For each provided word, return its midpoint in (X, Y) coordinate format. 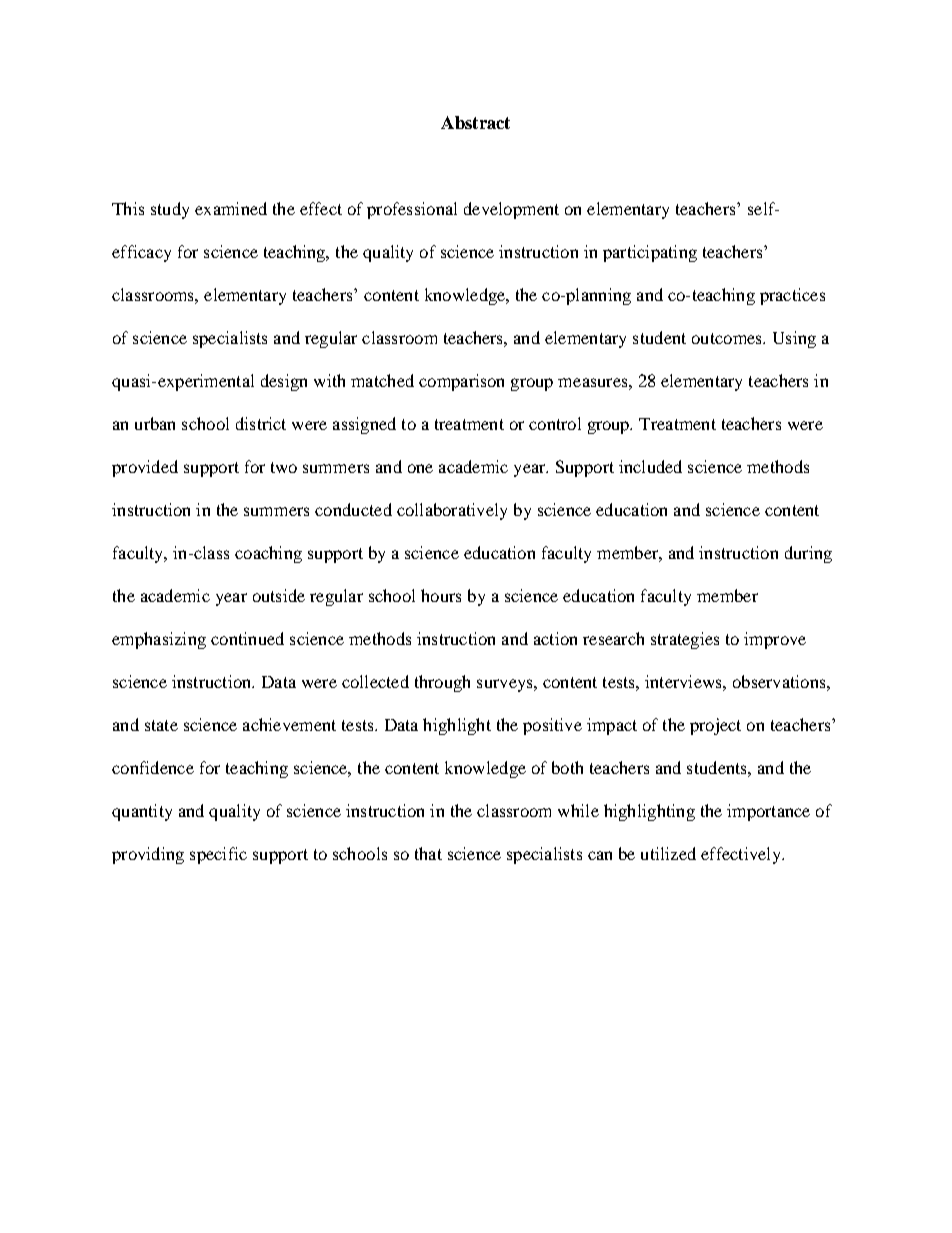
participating (650, 253)
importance (768, 812)
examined (231, 208)
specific (218, 855)
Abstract (475, 122)
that (428, 853)
